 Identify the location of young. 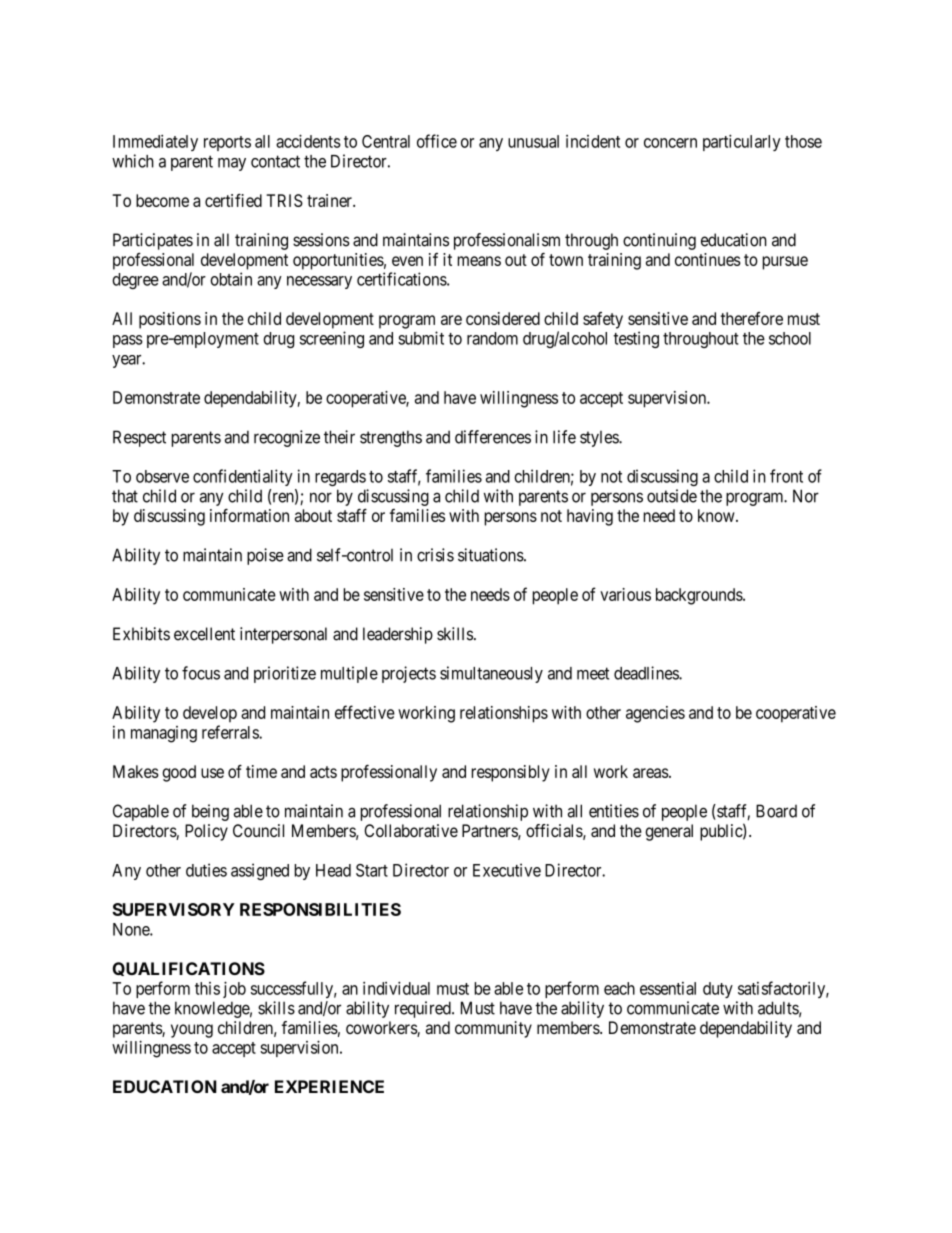
(192, 1031).
